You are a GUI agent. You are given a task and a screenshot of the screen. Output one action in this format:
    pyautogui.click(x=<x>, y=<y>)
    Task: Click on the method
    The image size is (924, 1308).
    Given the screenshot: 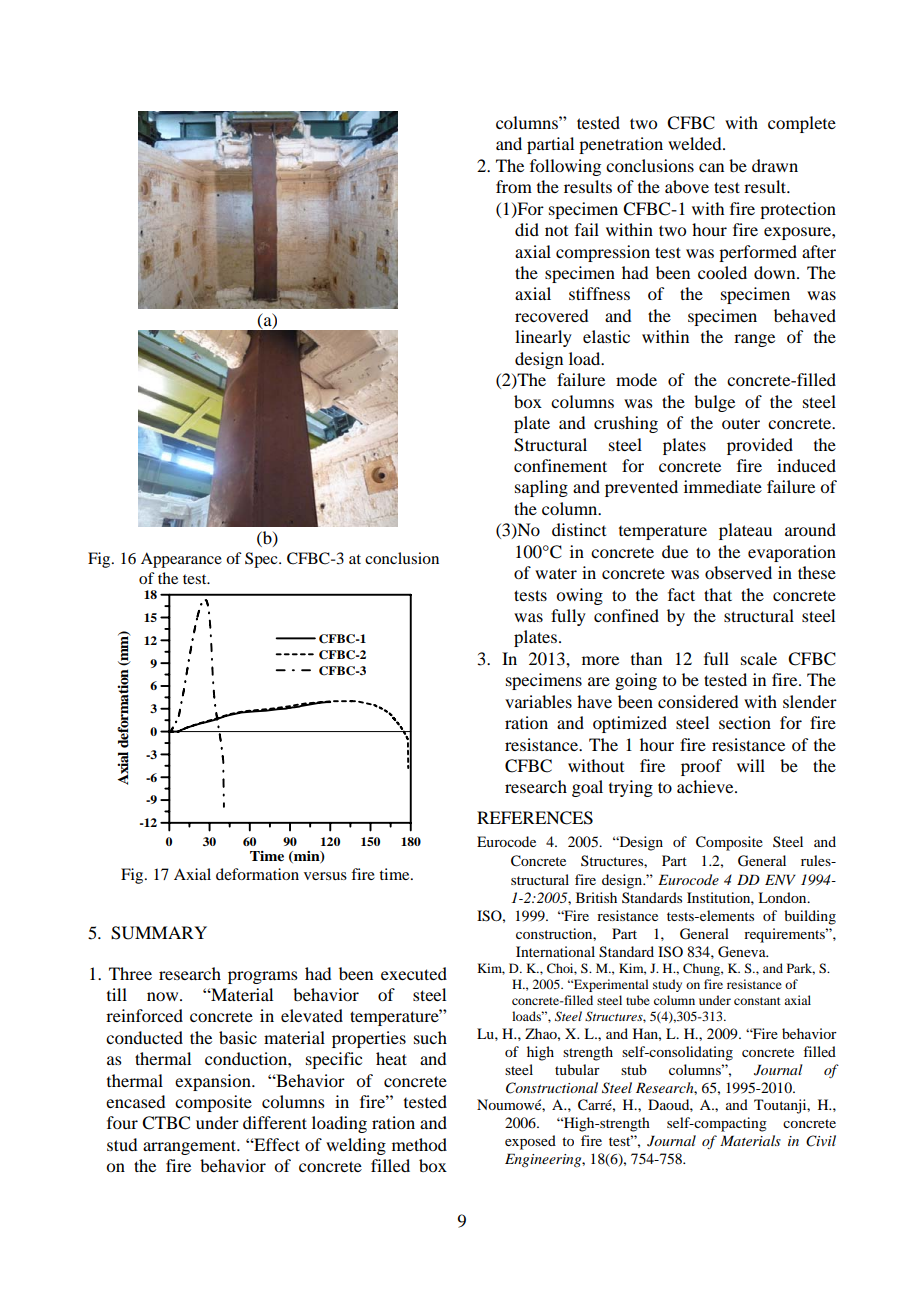 What is the action you would take?
    pyautogui.click(x=419, y=1144)
